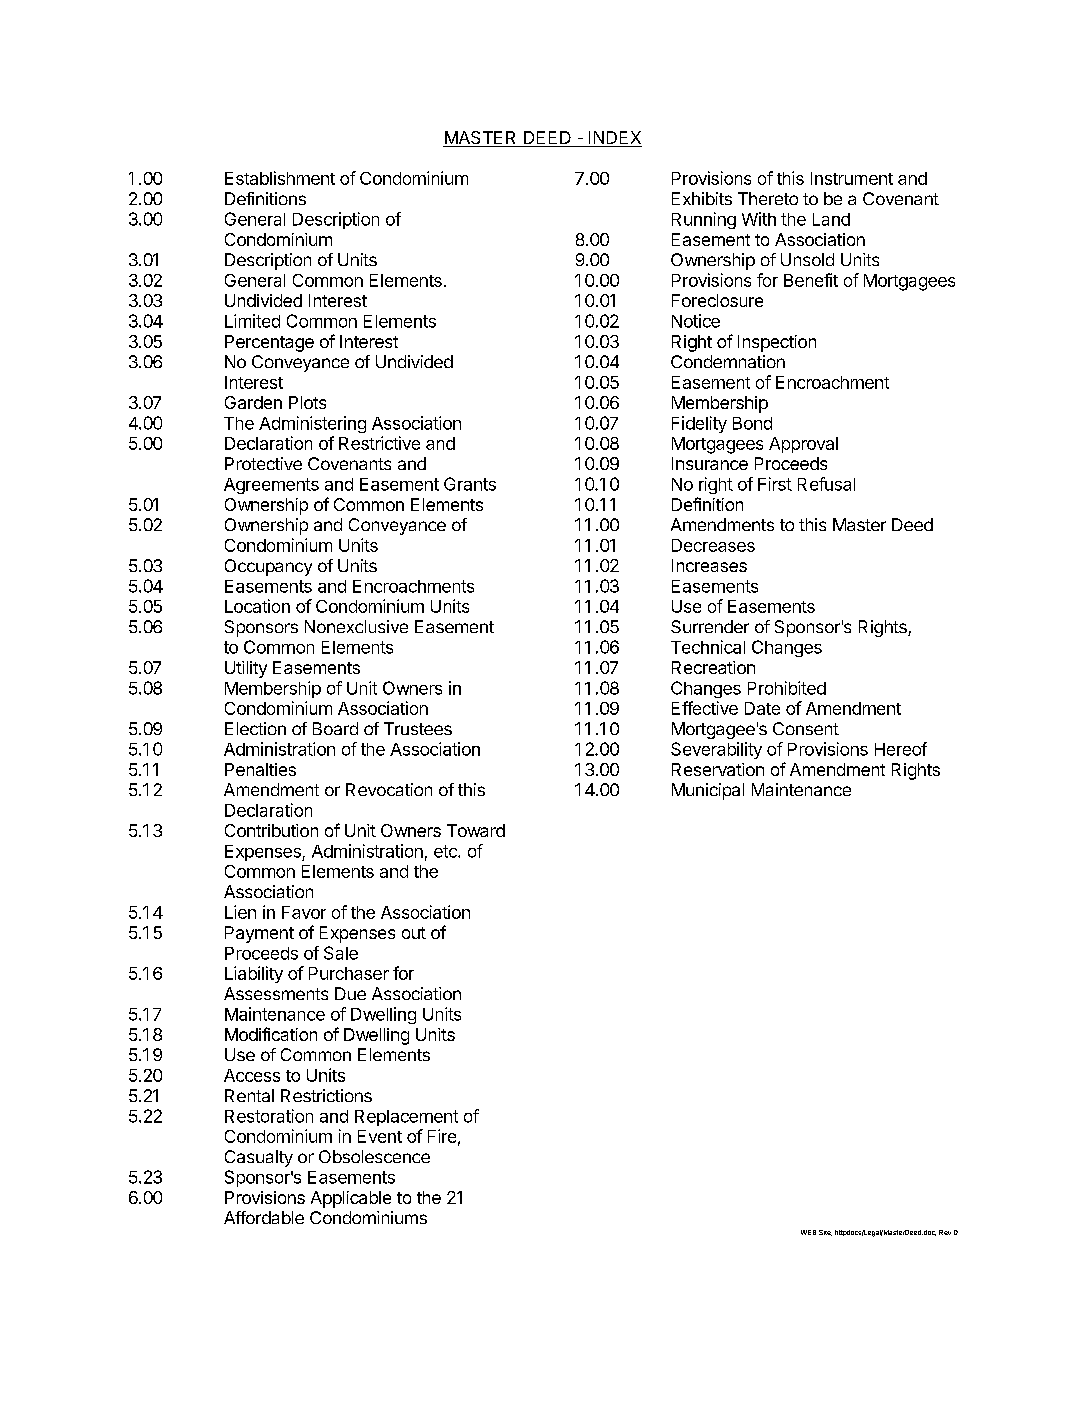 The image size is (1085, 1404). I want to click on Establishment, so click(280, 178).
